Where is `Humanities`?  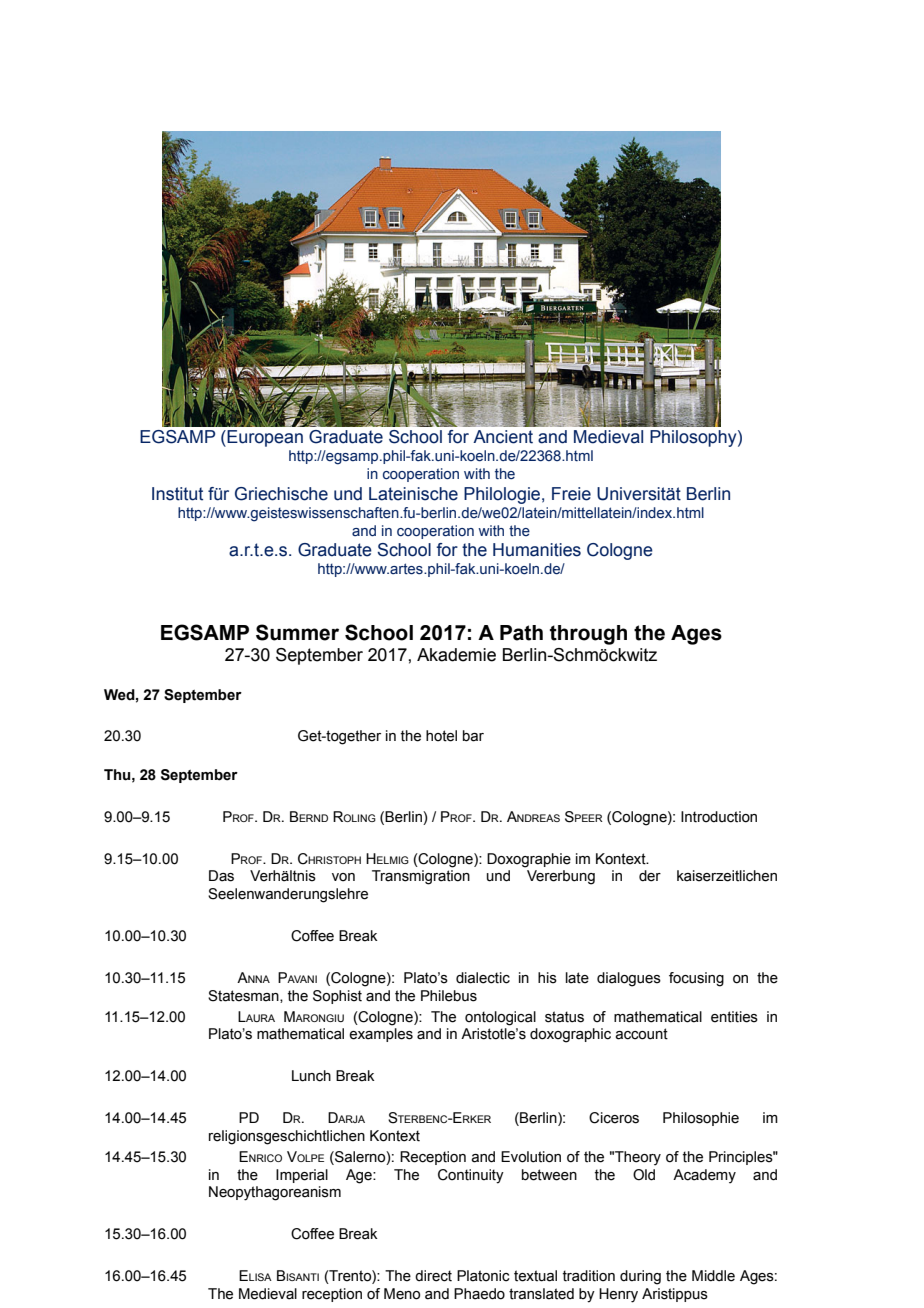
Humanities is located at coordinates (537, 550).
